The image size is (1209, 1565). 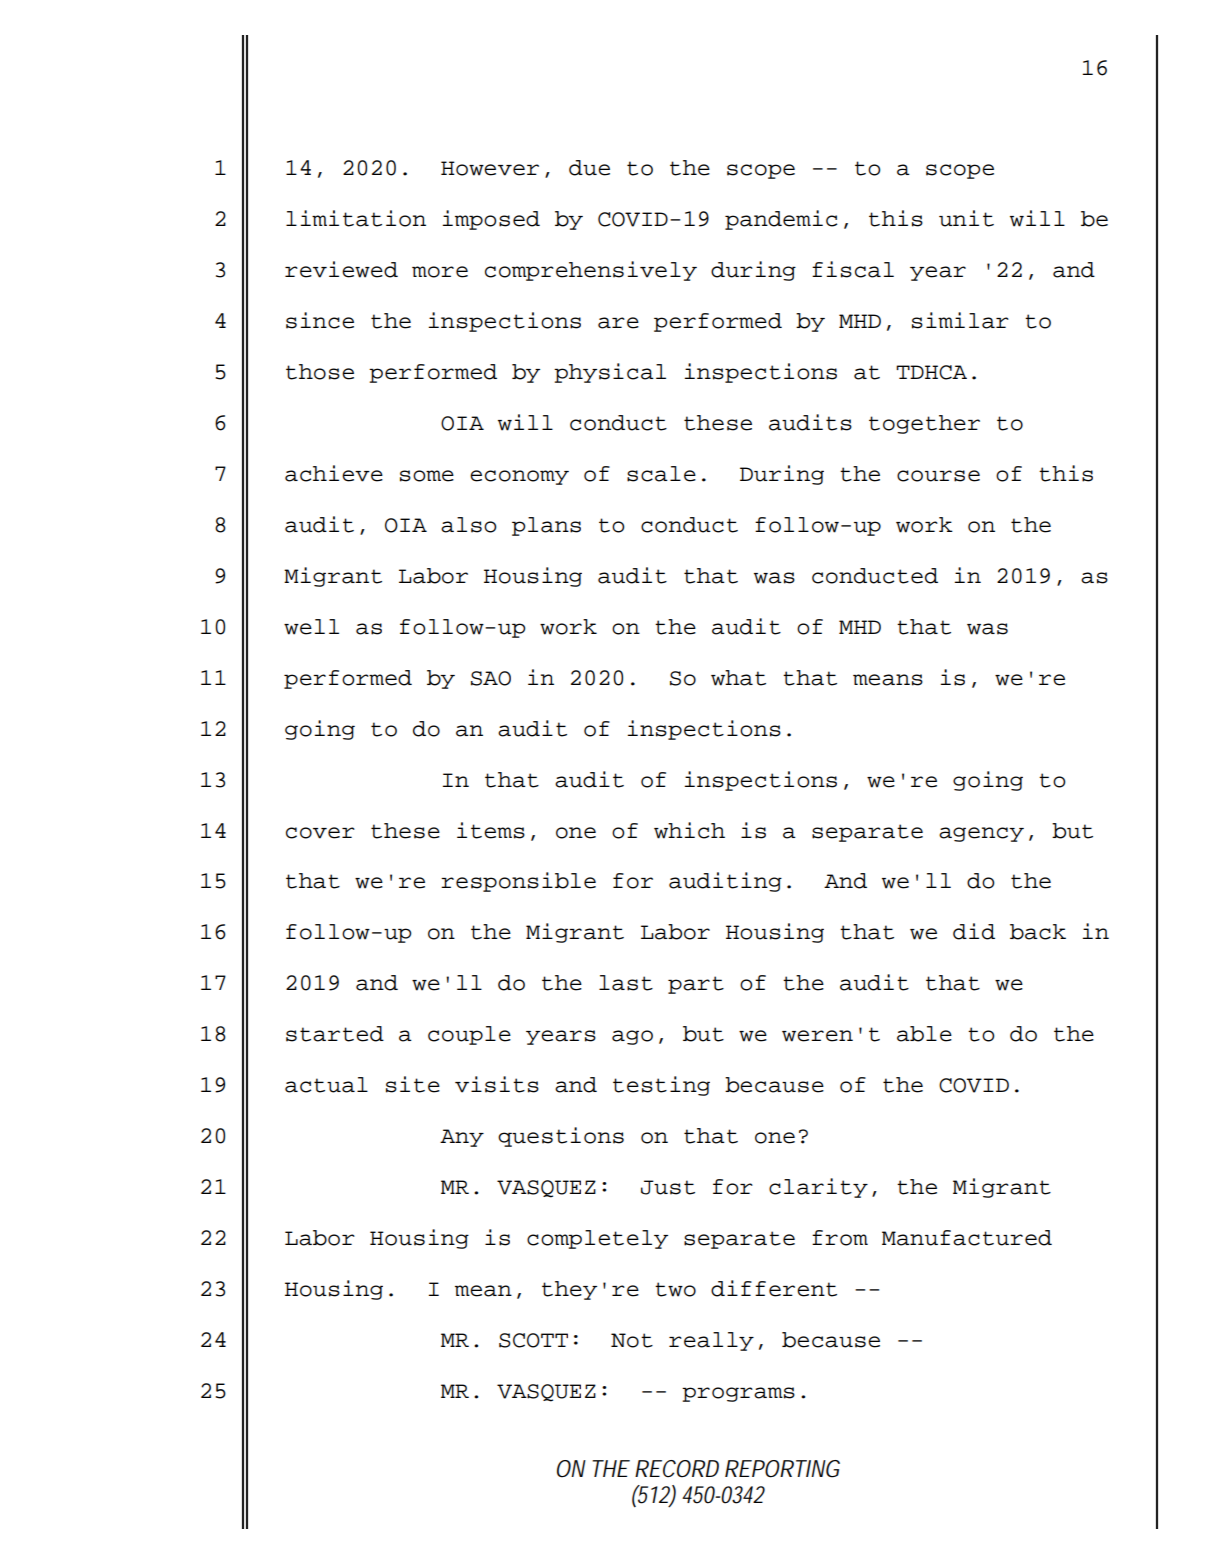 I want to click on unit, so click(x=966, y=218).
